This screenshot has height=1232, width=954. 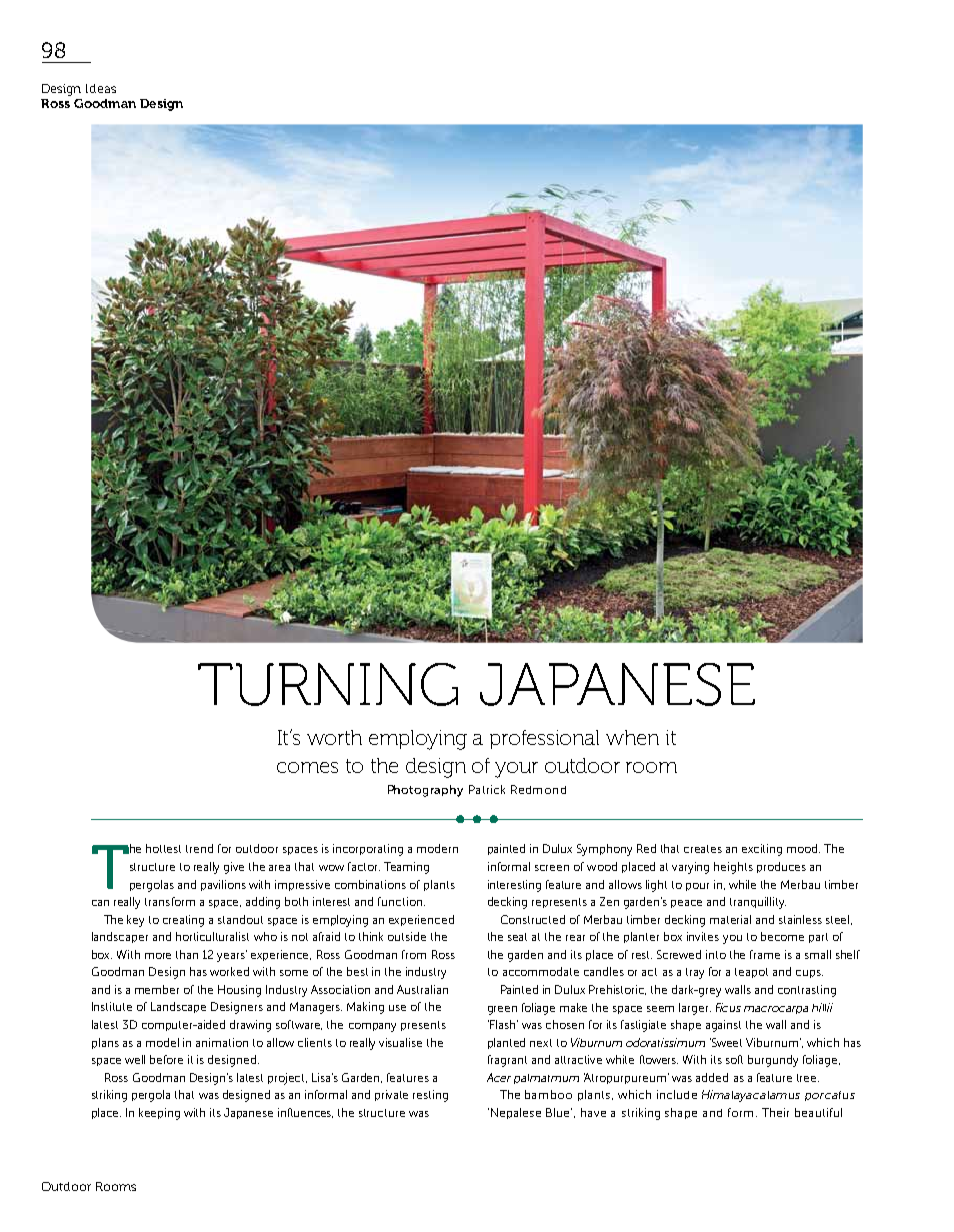 What do you see at coordinates (544, 739) in the screenshot?
I see `professional` at bounding box center [544, 739].
